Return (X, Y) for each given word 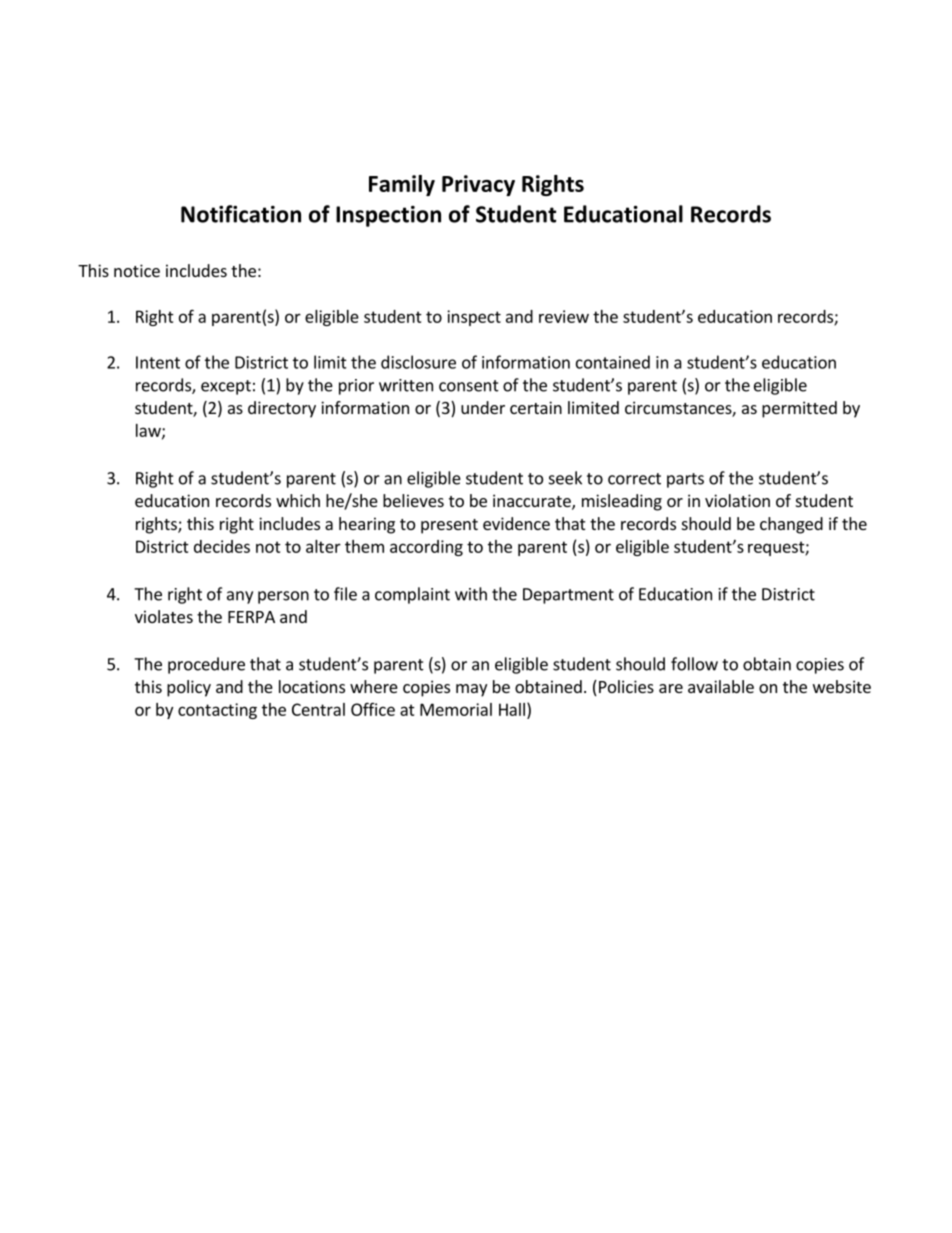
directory (282, 409)
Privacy (478, 185)
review (564, 316)
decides (222, 546)
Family (402, 185)
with (471, 594)
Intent (158, 362)
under (483, 407)
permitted (799, 409)
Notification (241, 214)
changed (791, 525)
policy (189, 688)
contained (613, 362)
